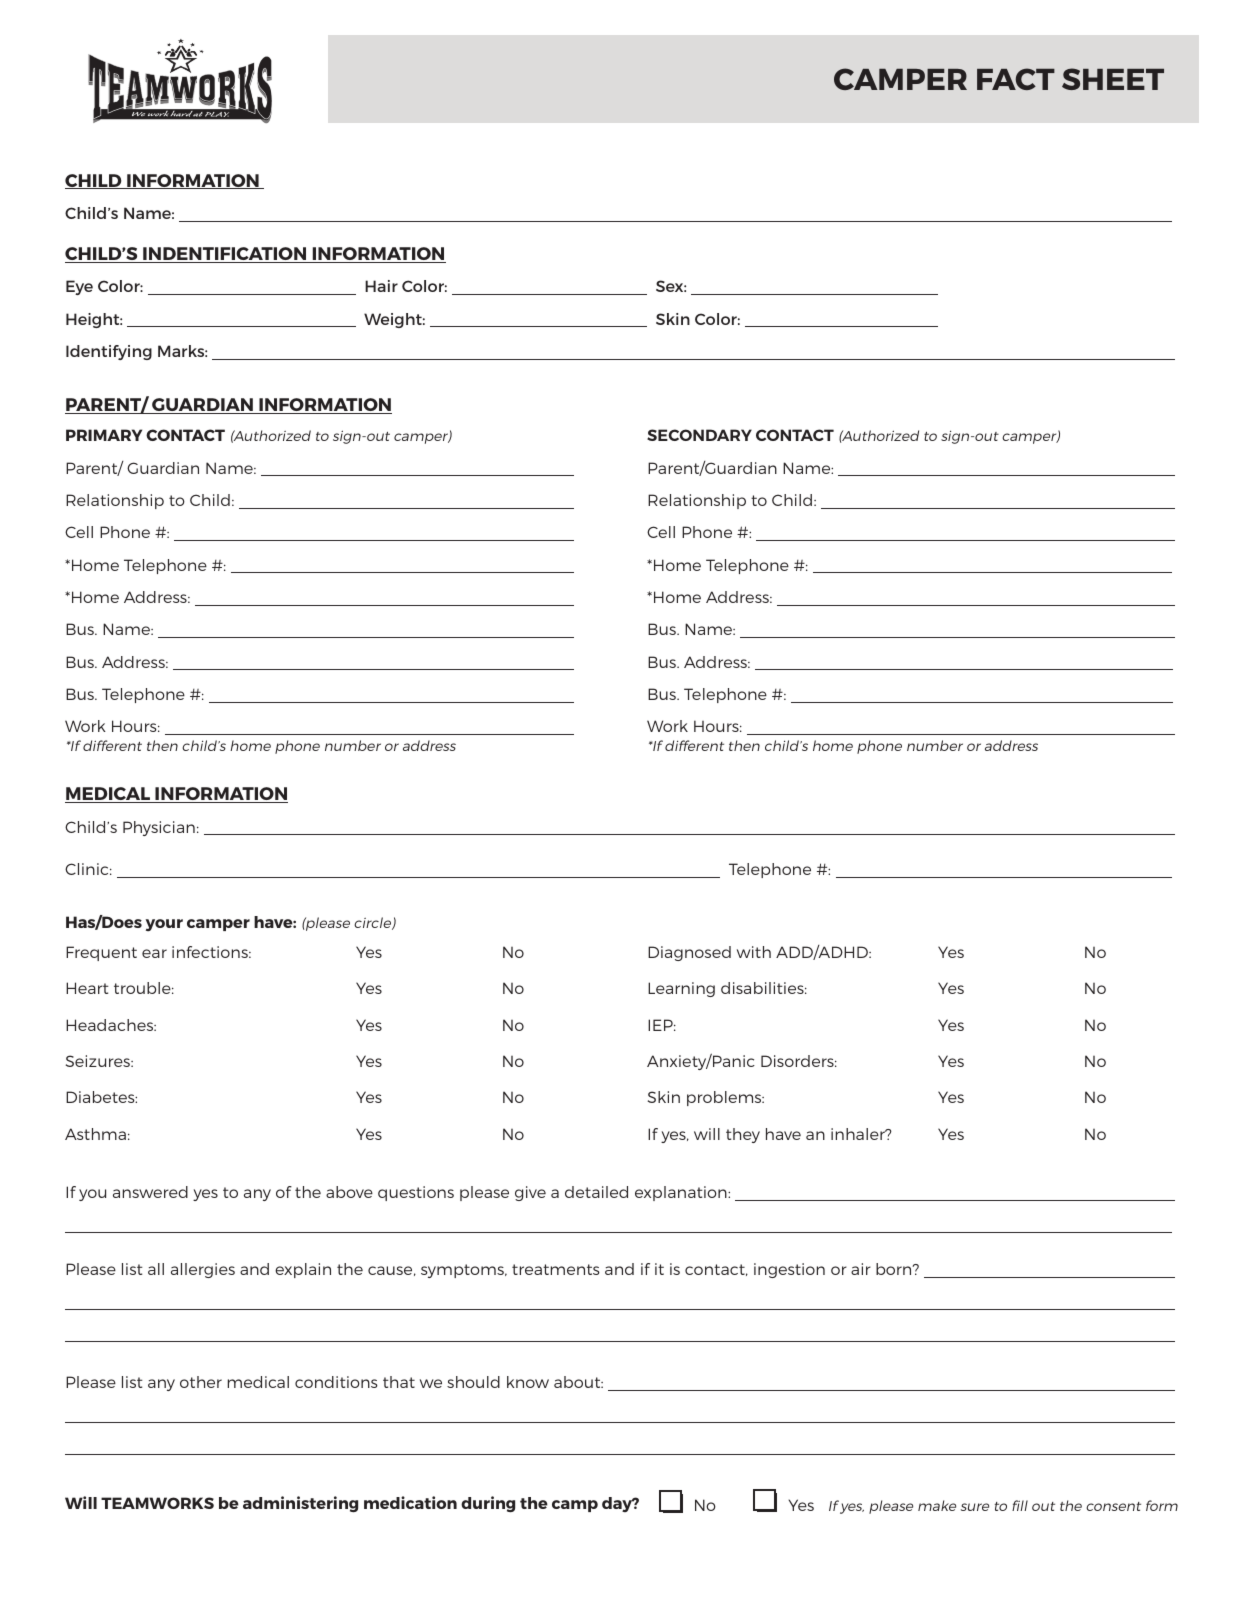 The height and width of the screenshot is (1600, 1237). Describe the element at coordinates (381, 286) in the screenshot. I see `Hair` at that location.
